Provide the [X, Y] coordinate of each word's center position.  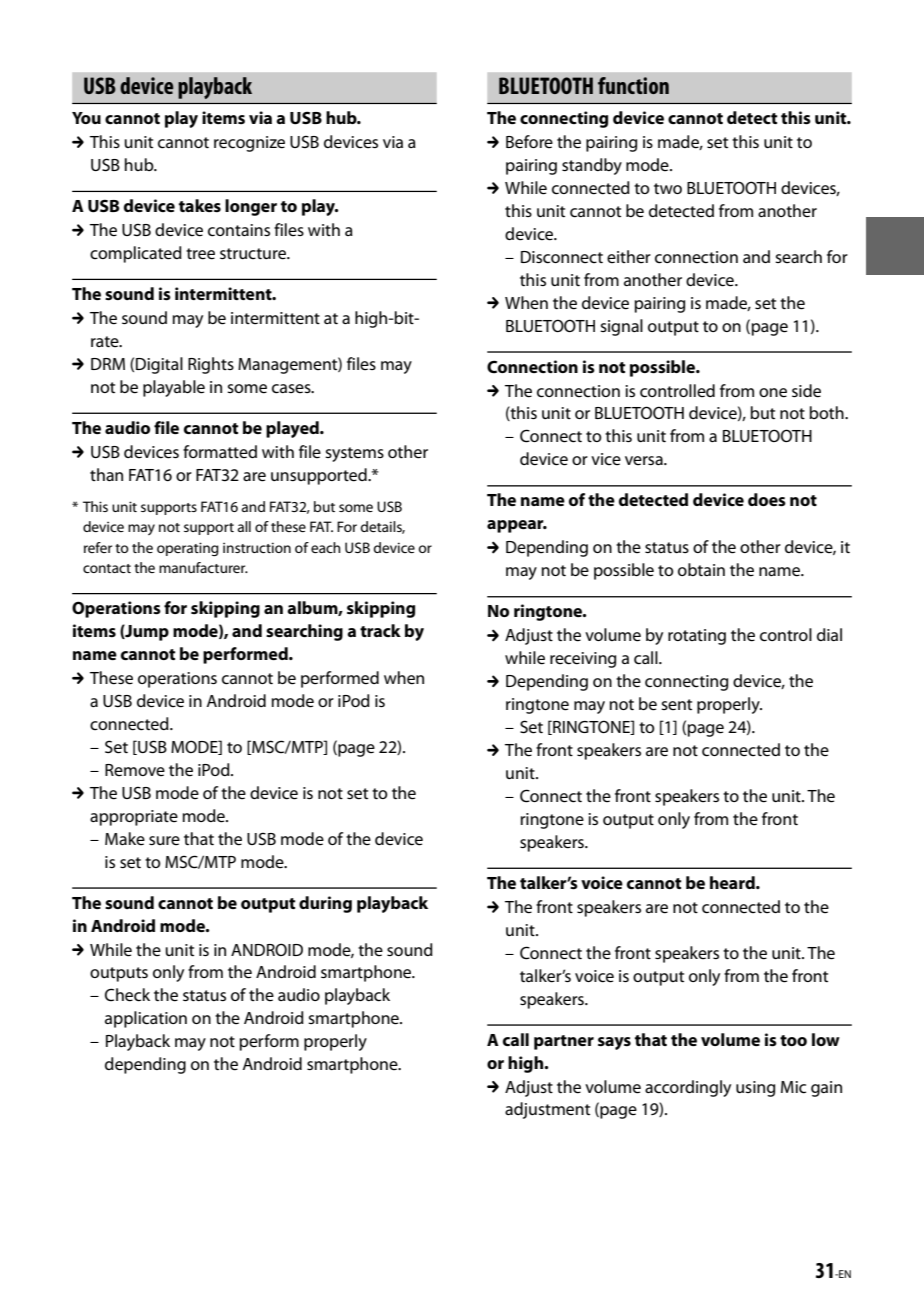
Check [127, 995]
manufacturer [203, 567]
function [633, 85]
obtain [701, 569]
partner [564, 1042]
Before [529, 142]
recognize [249, 144]
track [380, 630]
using [755, 1089]
